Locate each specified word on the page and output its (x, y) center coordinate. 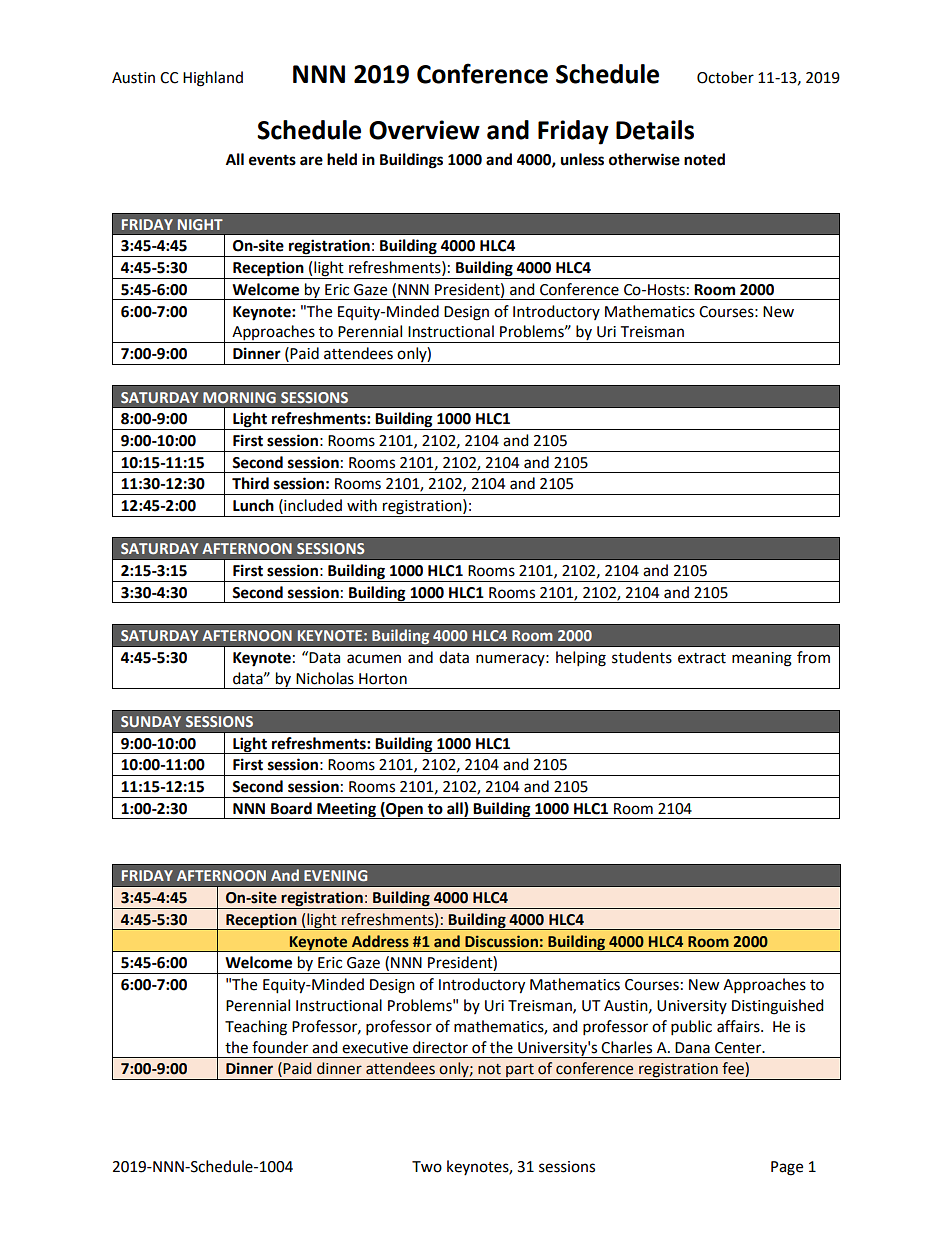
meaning (762, 659)
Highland (213, 79)
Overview (424, 130)
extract (702, 658)
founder (280, 1047)
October (725, 77)
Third (250, 483)
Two (427, 1167)
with (362, 505)
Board (291, 808)
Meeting (346, 810)
